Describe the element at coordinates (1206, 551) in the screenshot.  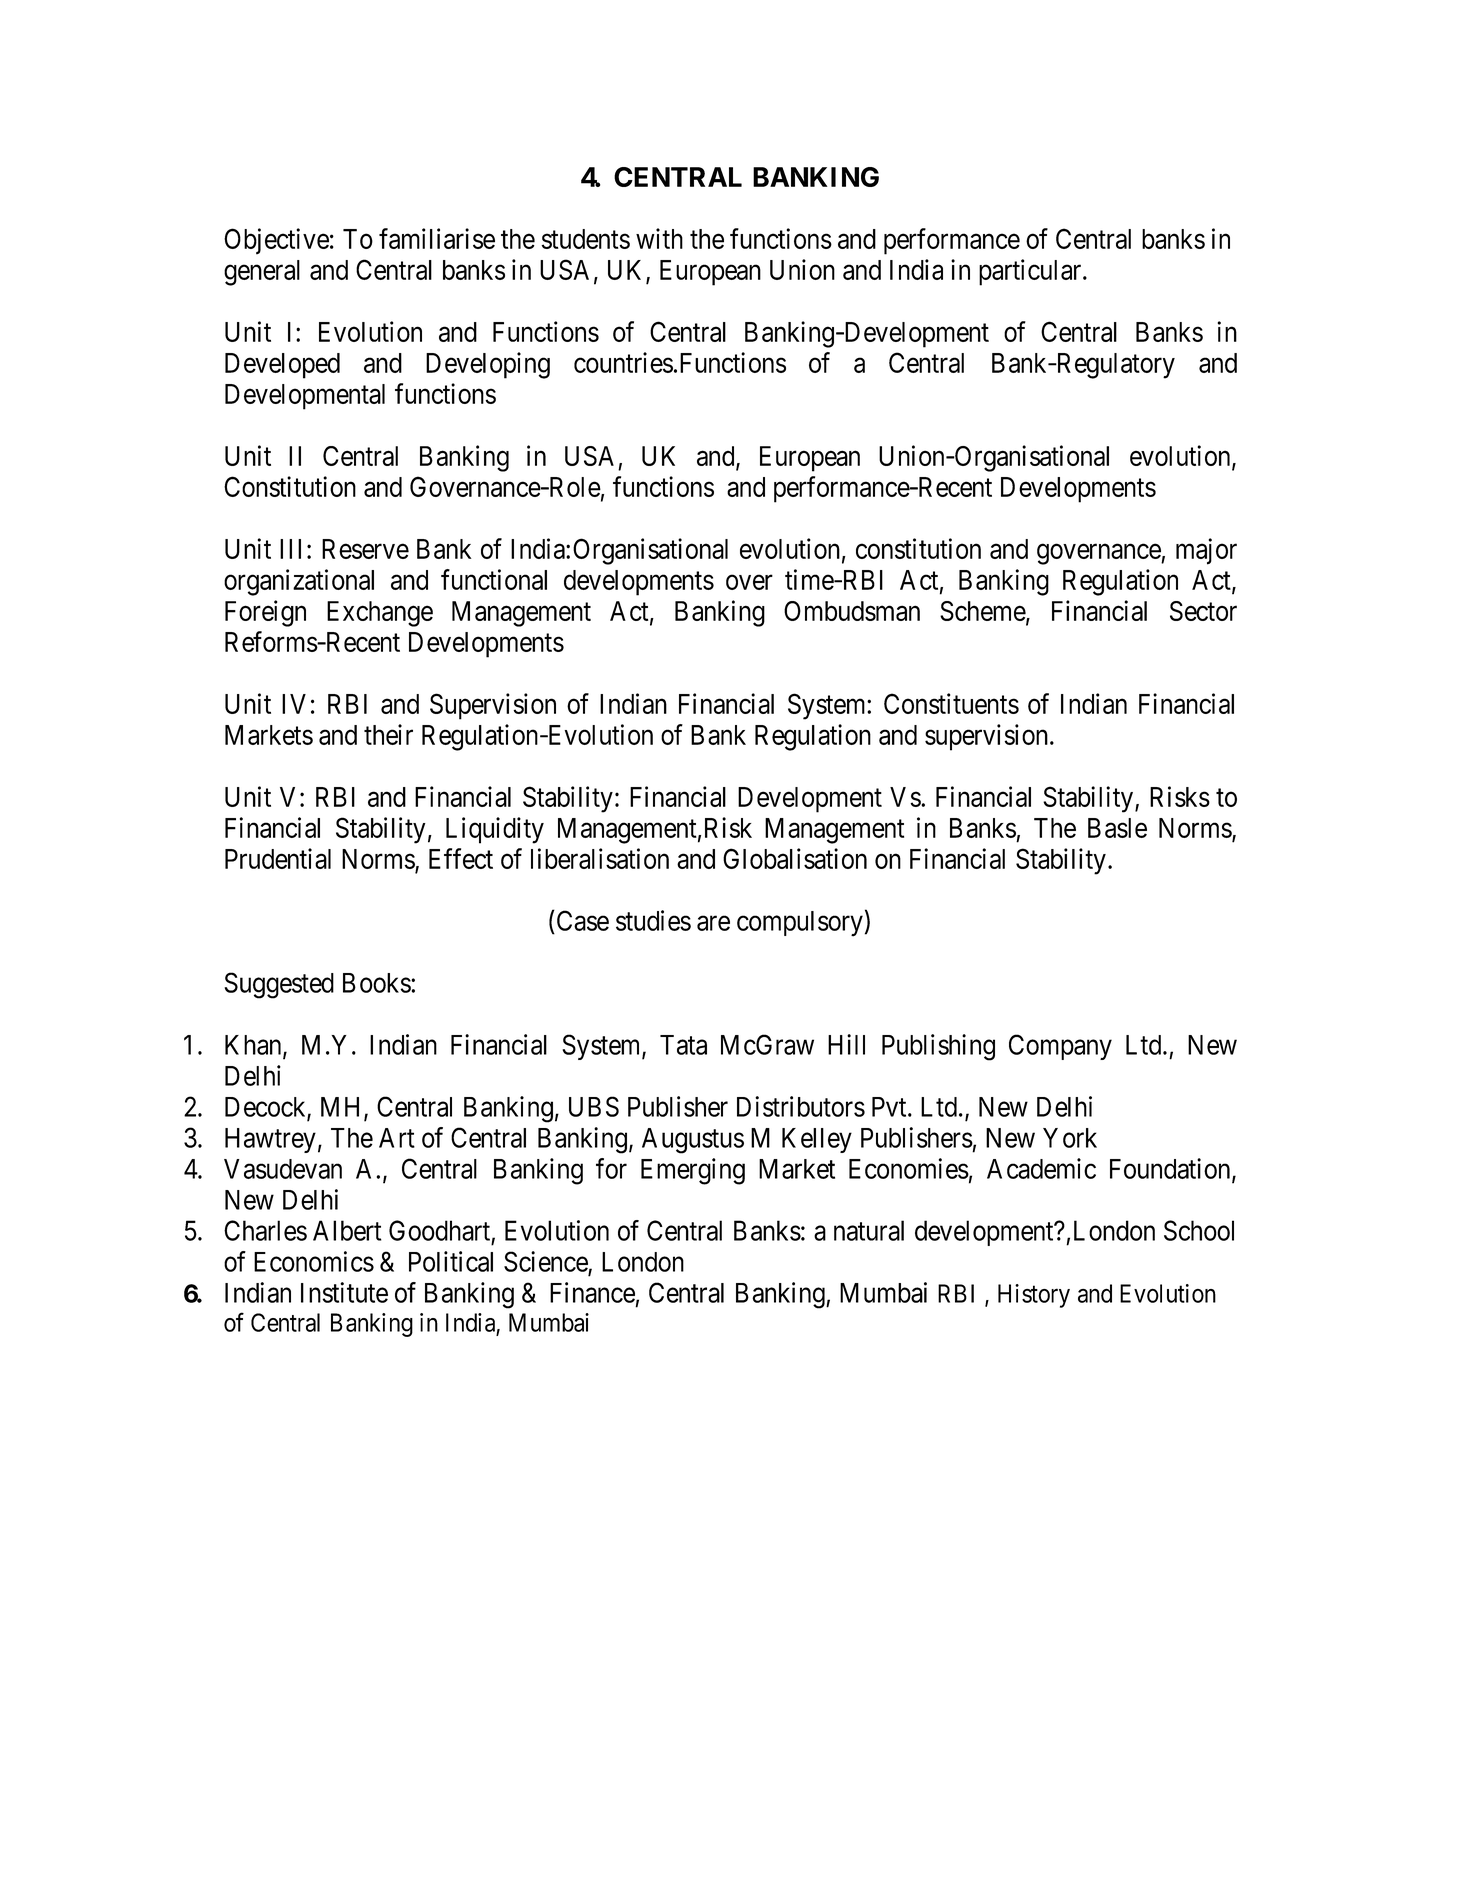
I see `major` at that location.
